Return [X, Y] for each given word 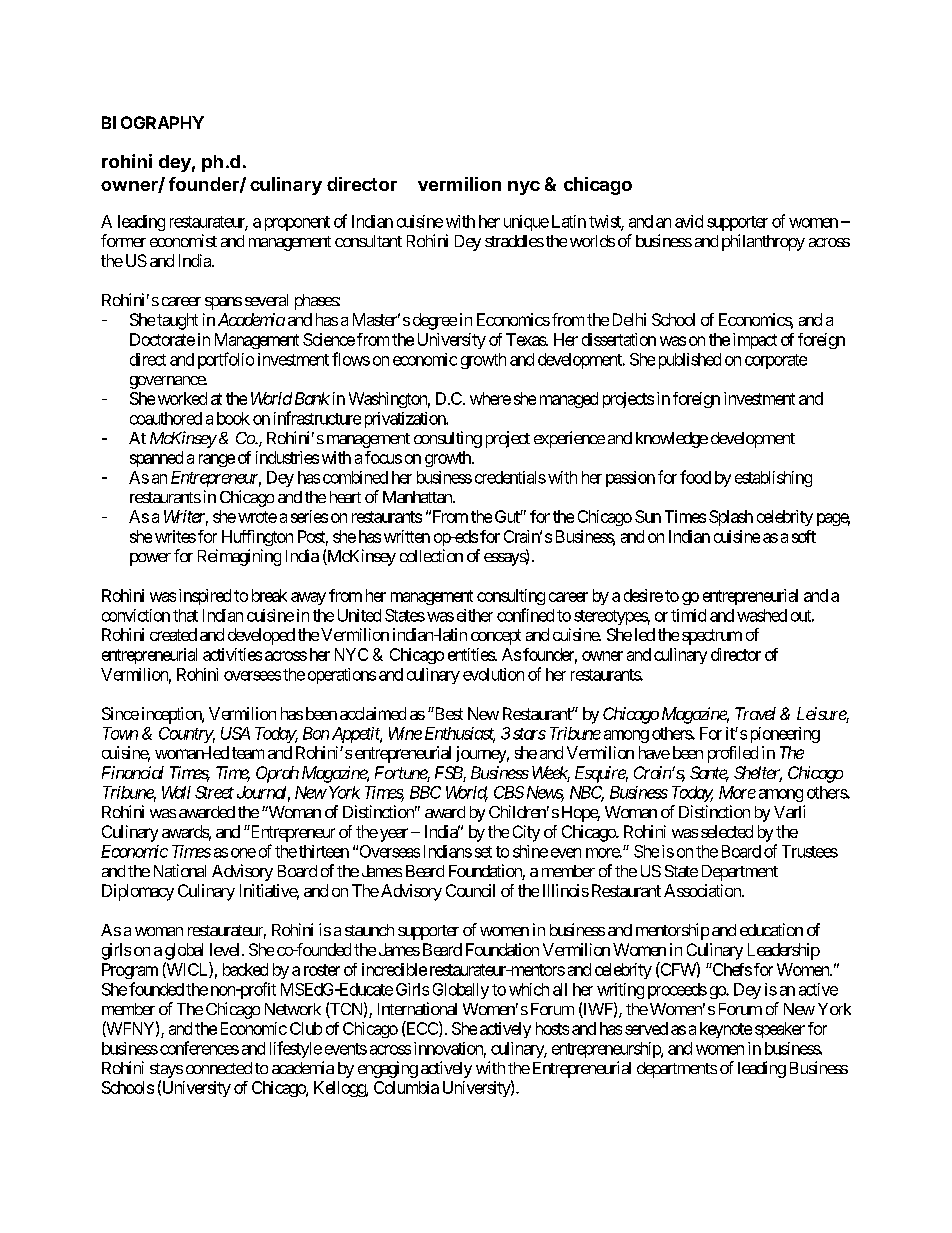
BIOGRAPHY [153, 122]
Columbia [406, 1087]
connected [219, 1068]
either [475, 615]
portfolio [226, 360]
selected [727, 831]
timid [688, 615]
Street [214, 792]
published [690, 361]
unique [526, 223]
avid [689, 221]
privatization [406, 420]
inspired [205, 597]
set [483, 852]
